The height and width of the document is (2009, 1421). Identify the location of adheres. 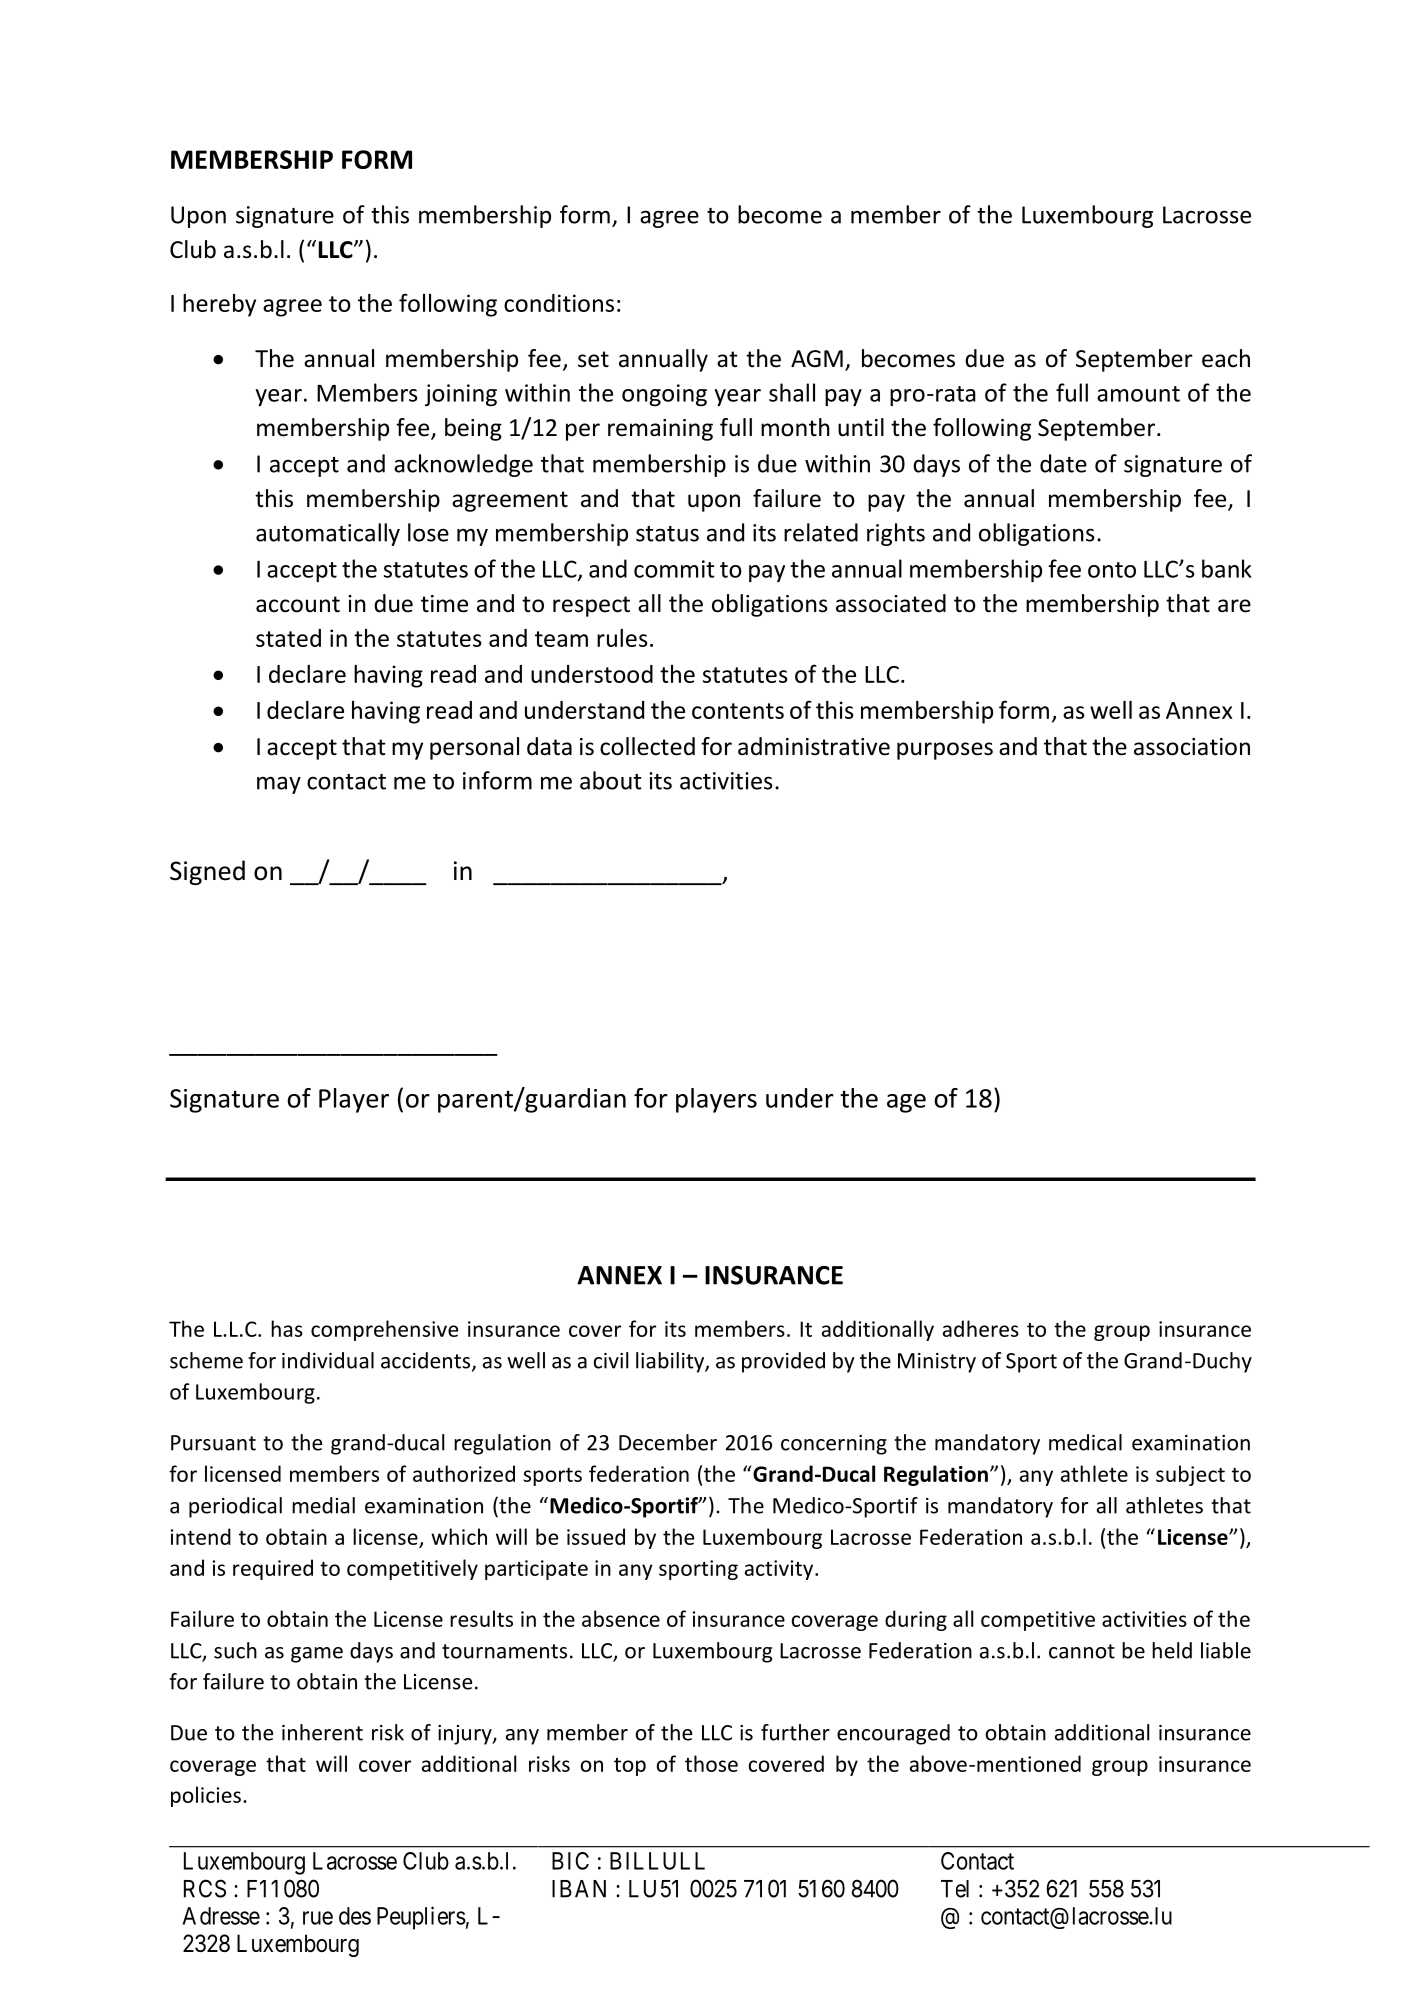
(981, 1328).
